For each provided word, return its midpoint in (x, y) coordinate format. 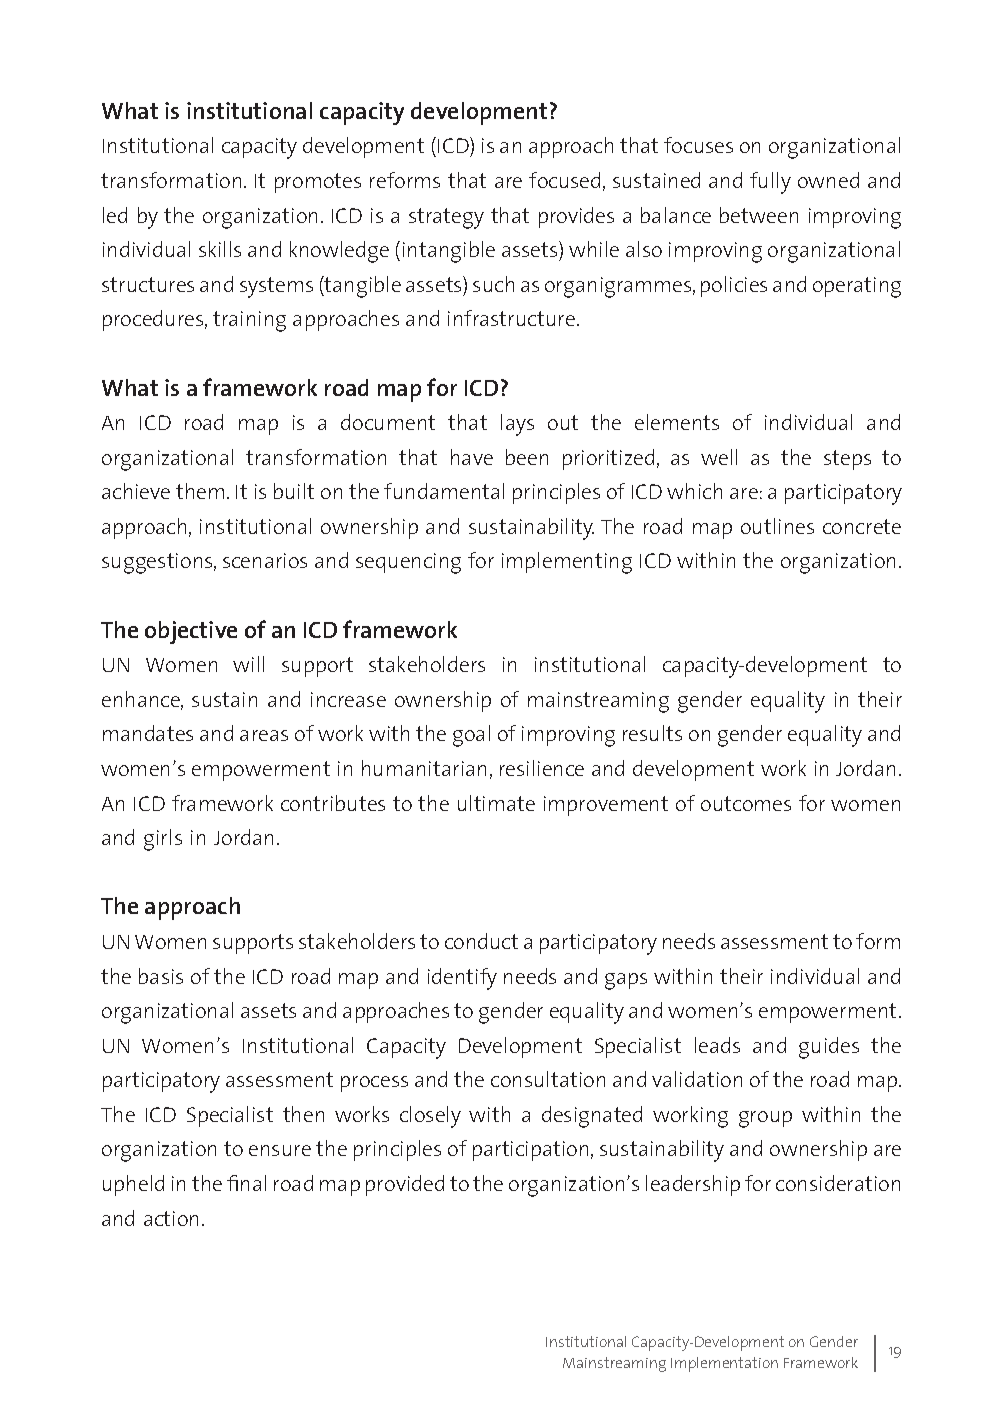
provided (405, 1185)
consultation (548, 1079)
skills (220, 249)
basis (161, 976)
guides (829, 1048)
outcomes (746, 803)
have (472, 457)
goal (471, 736)
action (171, 1218)
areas (264, 735)
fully (770, 183)
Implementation (724, 1364)
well (719, 457)
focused (564, 180)
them (200, 491)
